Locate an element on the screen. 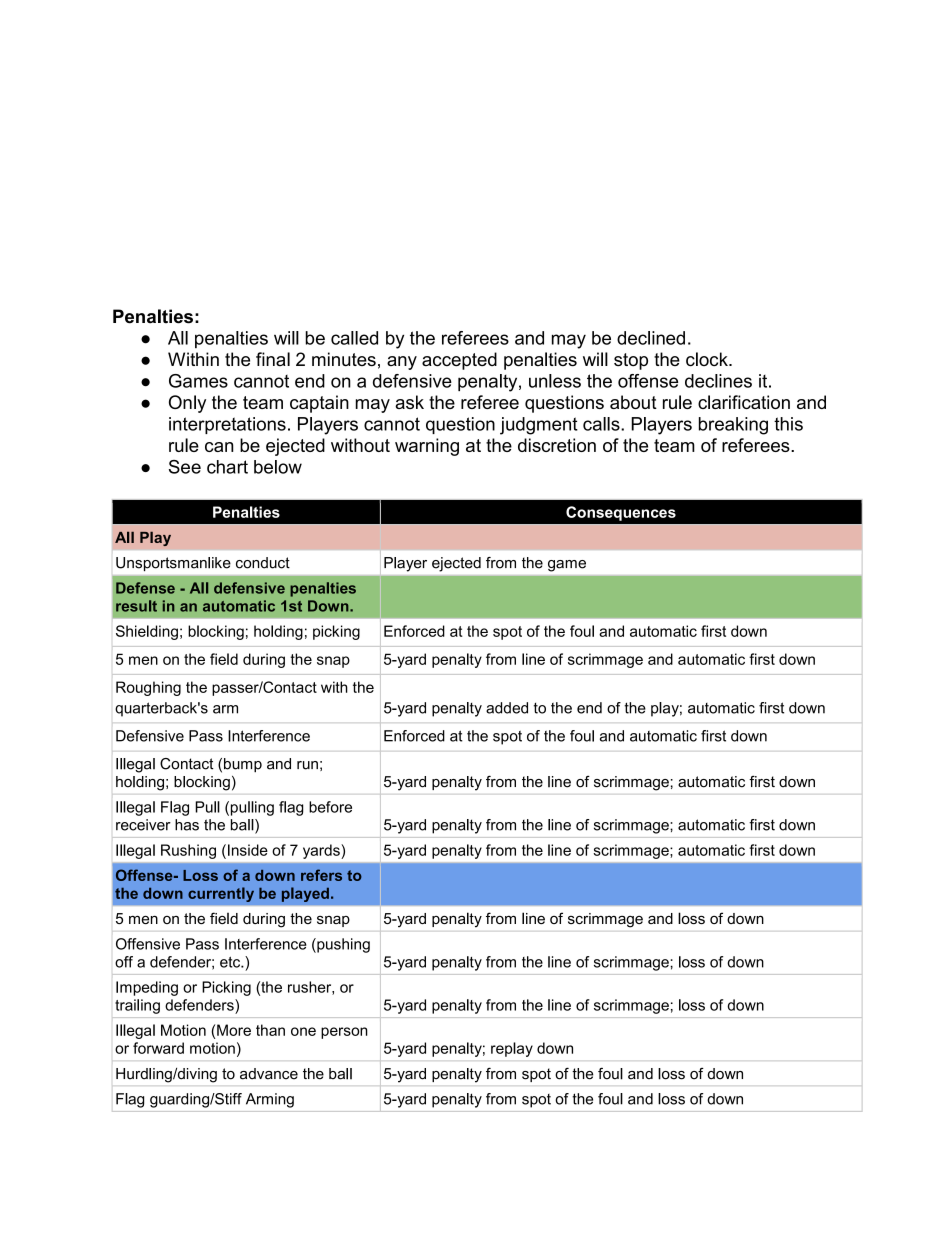  accepted is located at coordinates (459, 361).
